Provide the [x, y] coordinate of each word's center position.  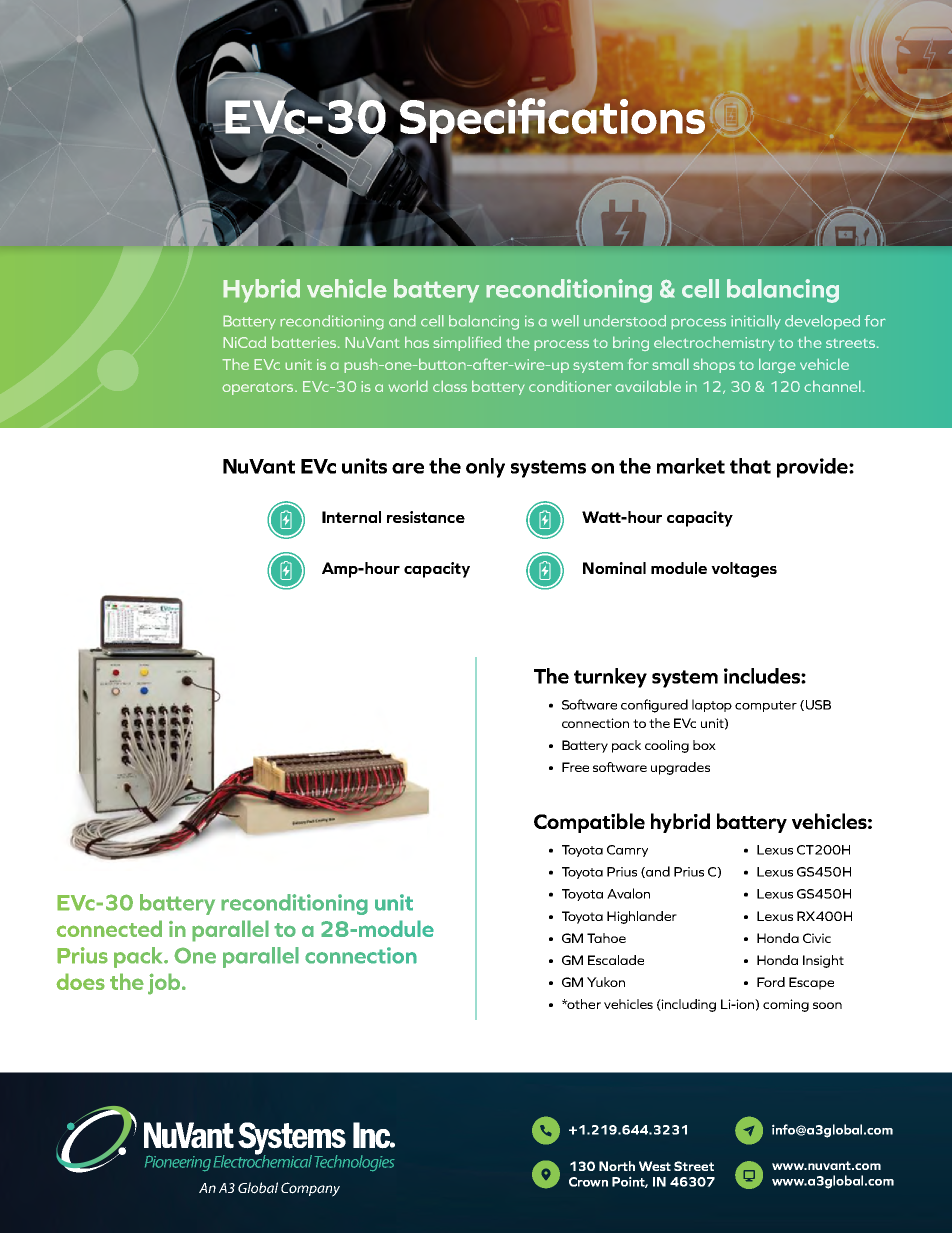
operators [259, 388]
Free [575, 767]
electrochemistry [714, 343]
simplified [467, 343]
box [704, 745]
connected [109, 928]
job [165, 984]
